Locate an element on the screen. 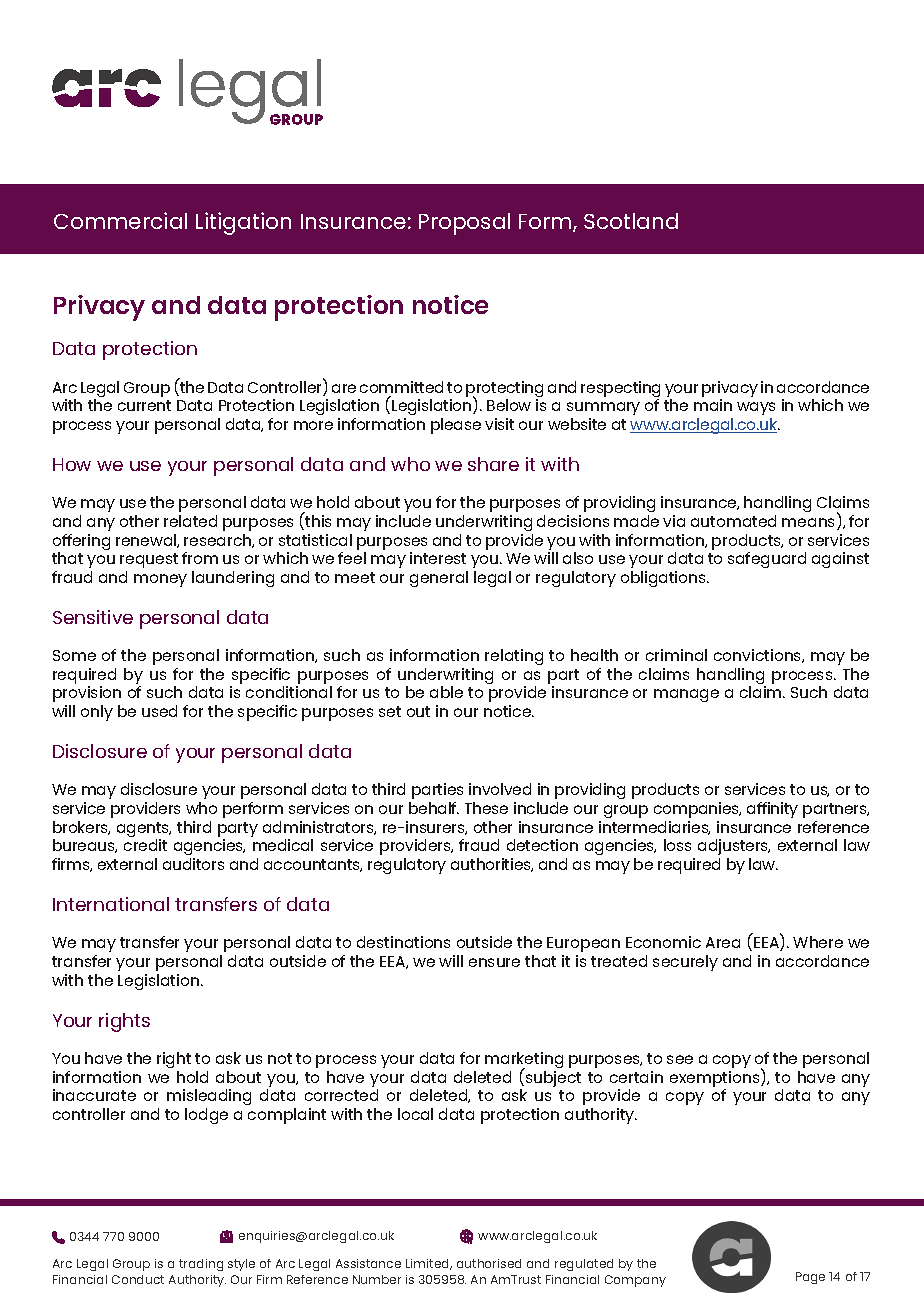  trading is located at coordinates (201, 1265).
